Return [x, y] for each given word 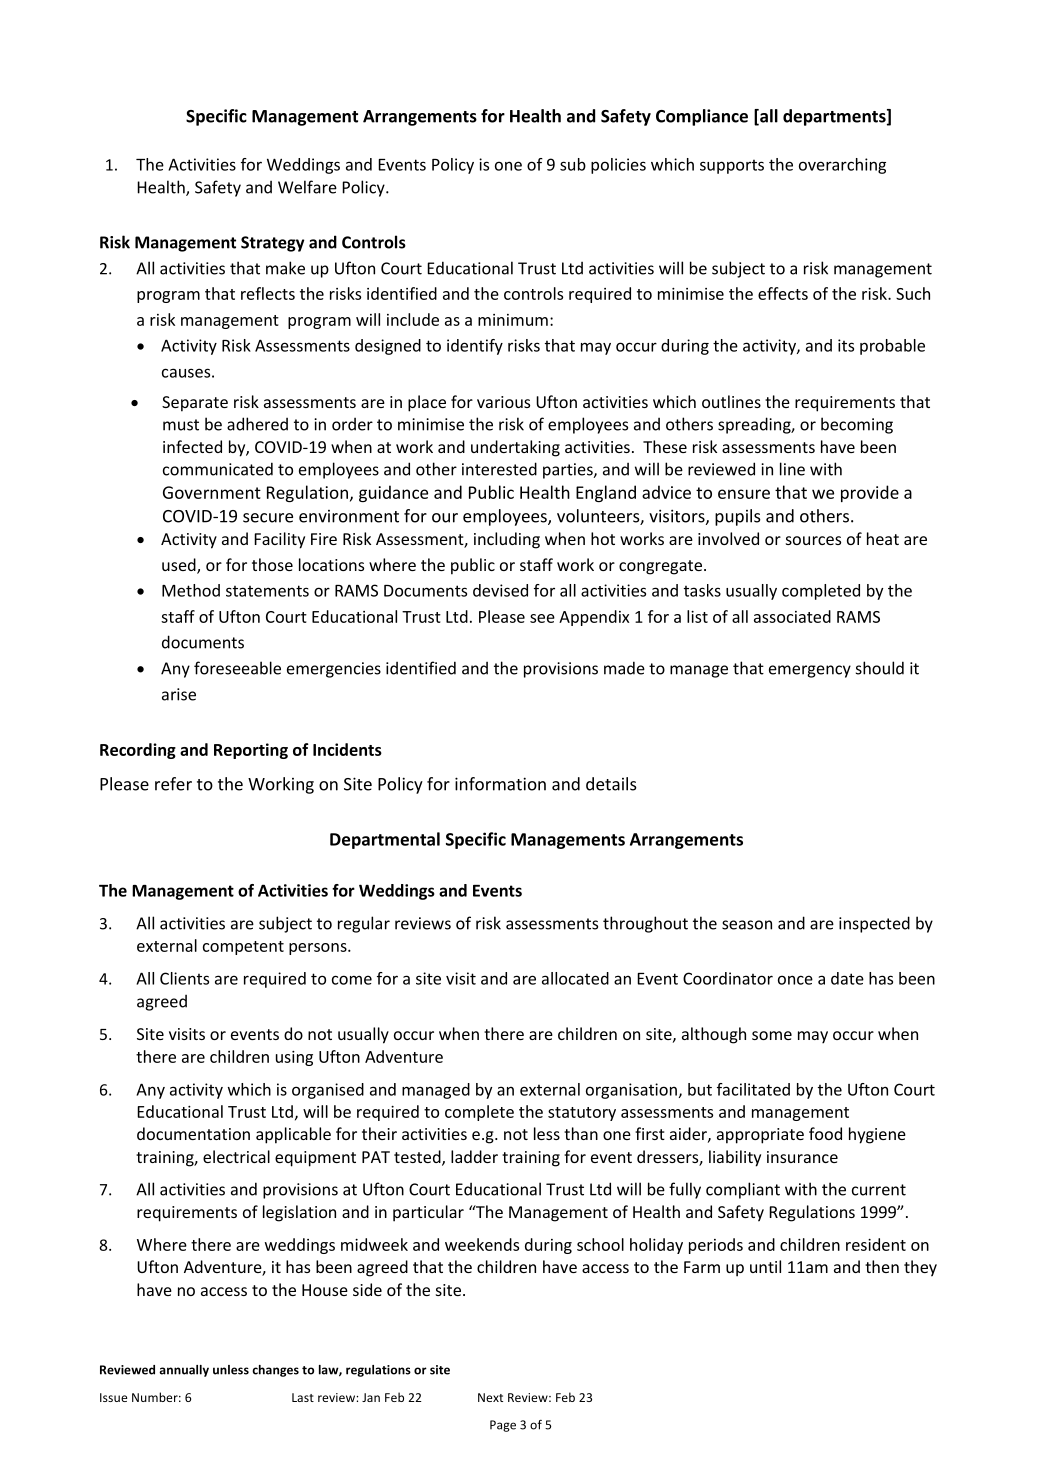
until [765, 1266]
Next [490, 1397]
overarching [842, 166]
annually [184, 1371]
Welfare [307, 187]
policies [618, 166]
